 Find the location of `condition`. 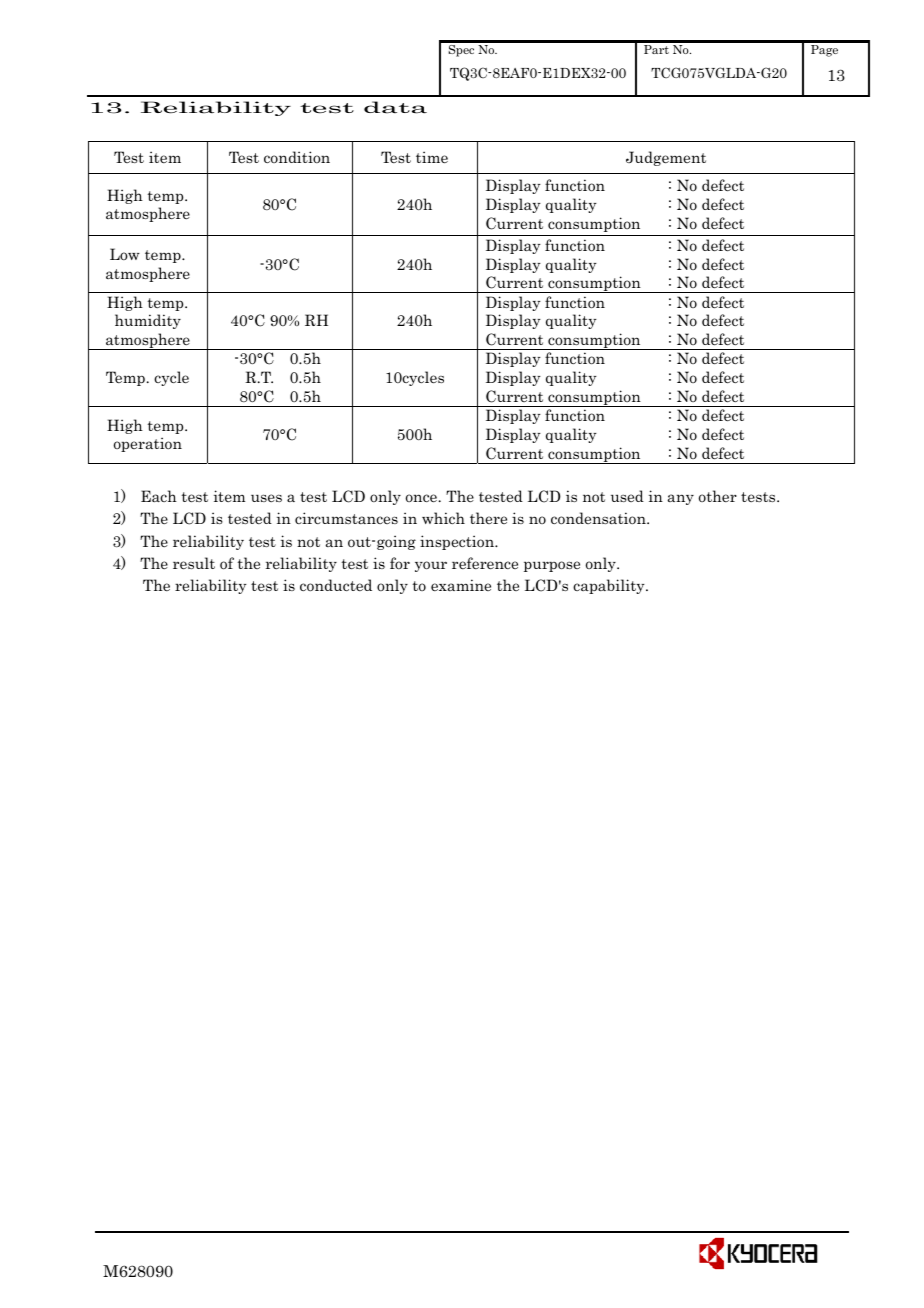

condition is located at coordinates (297, 157).
